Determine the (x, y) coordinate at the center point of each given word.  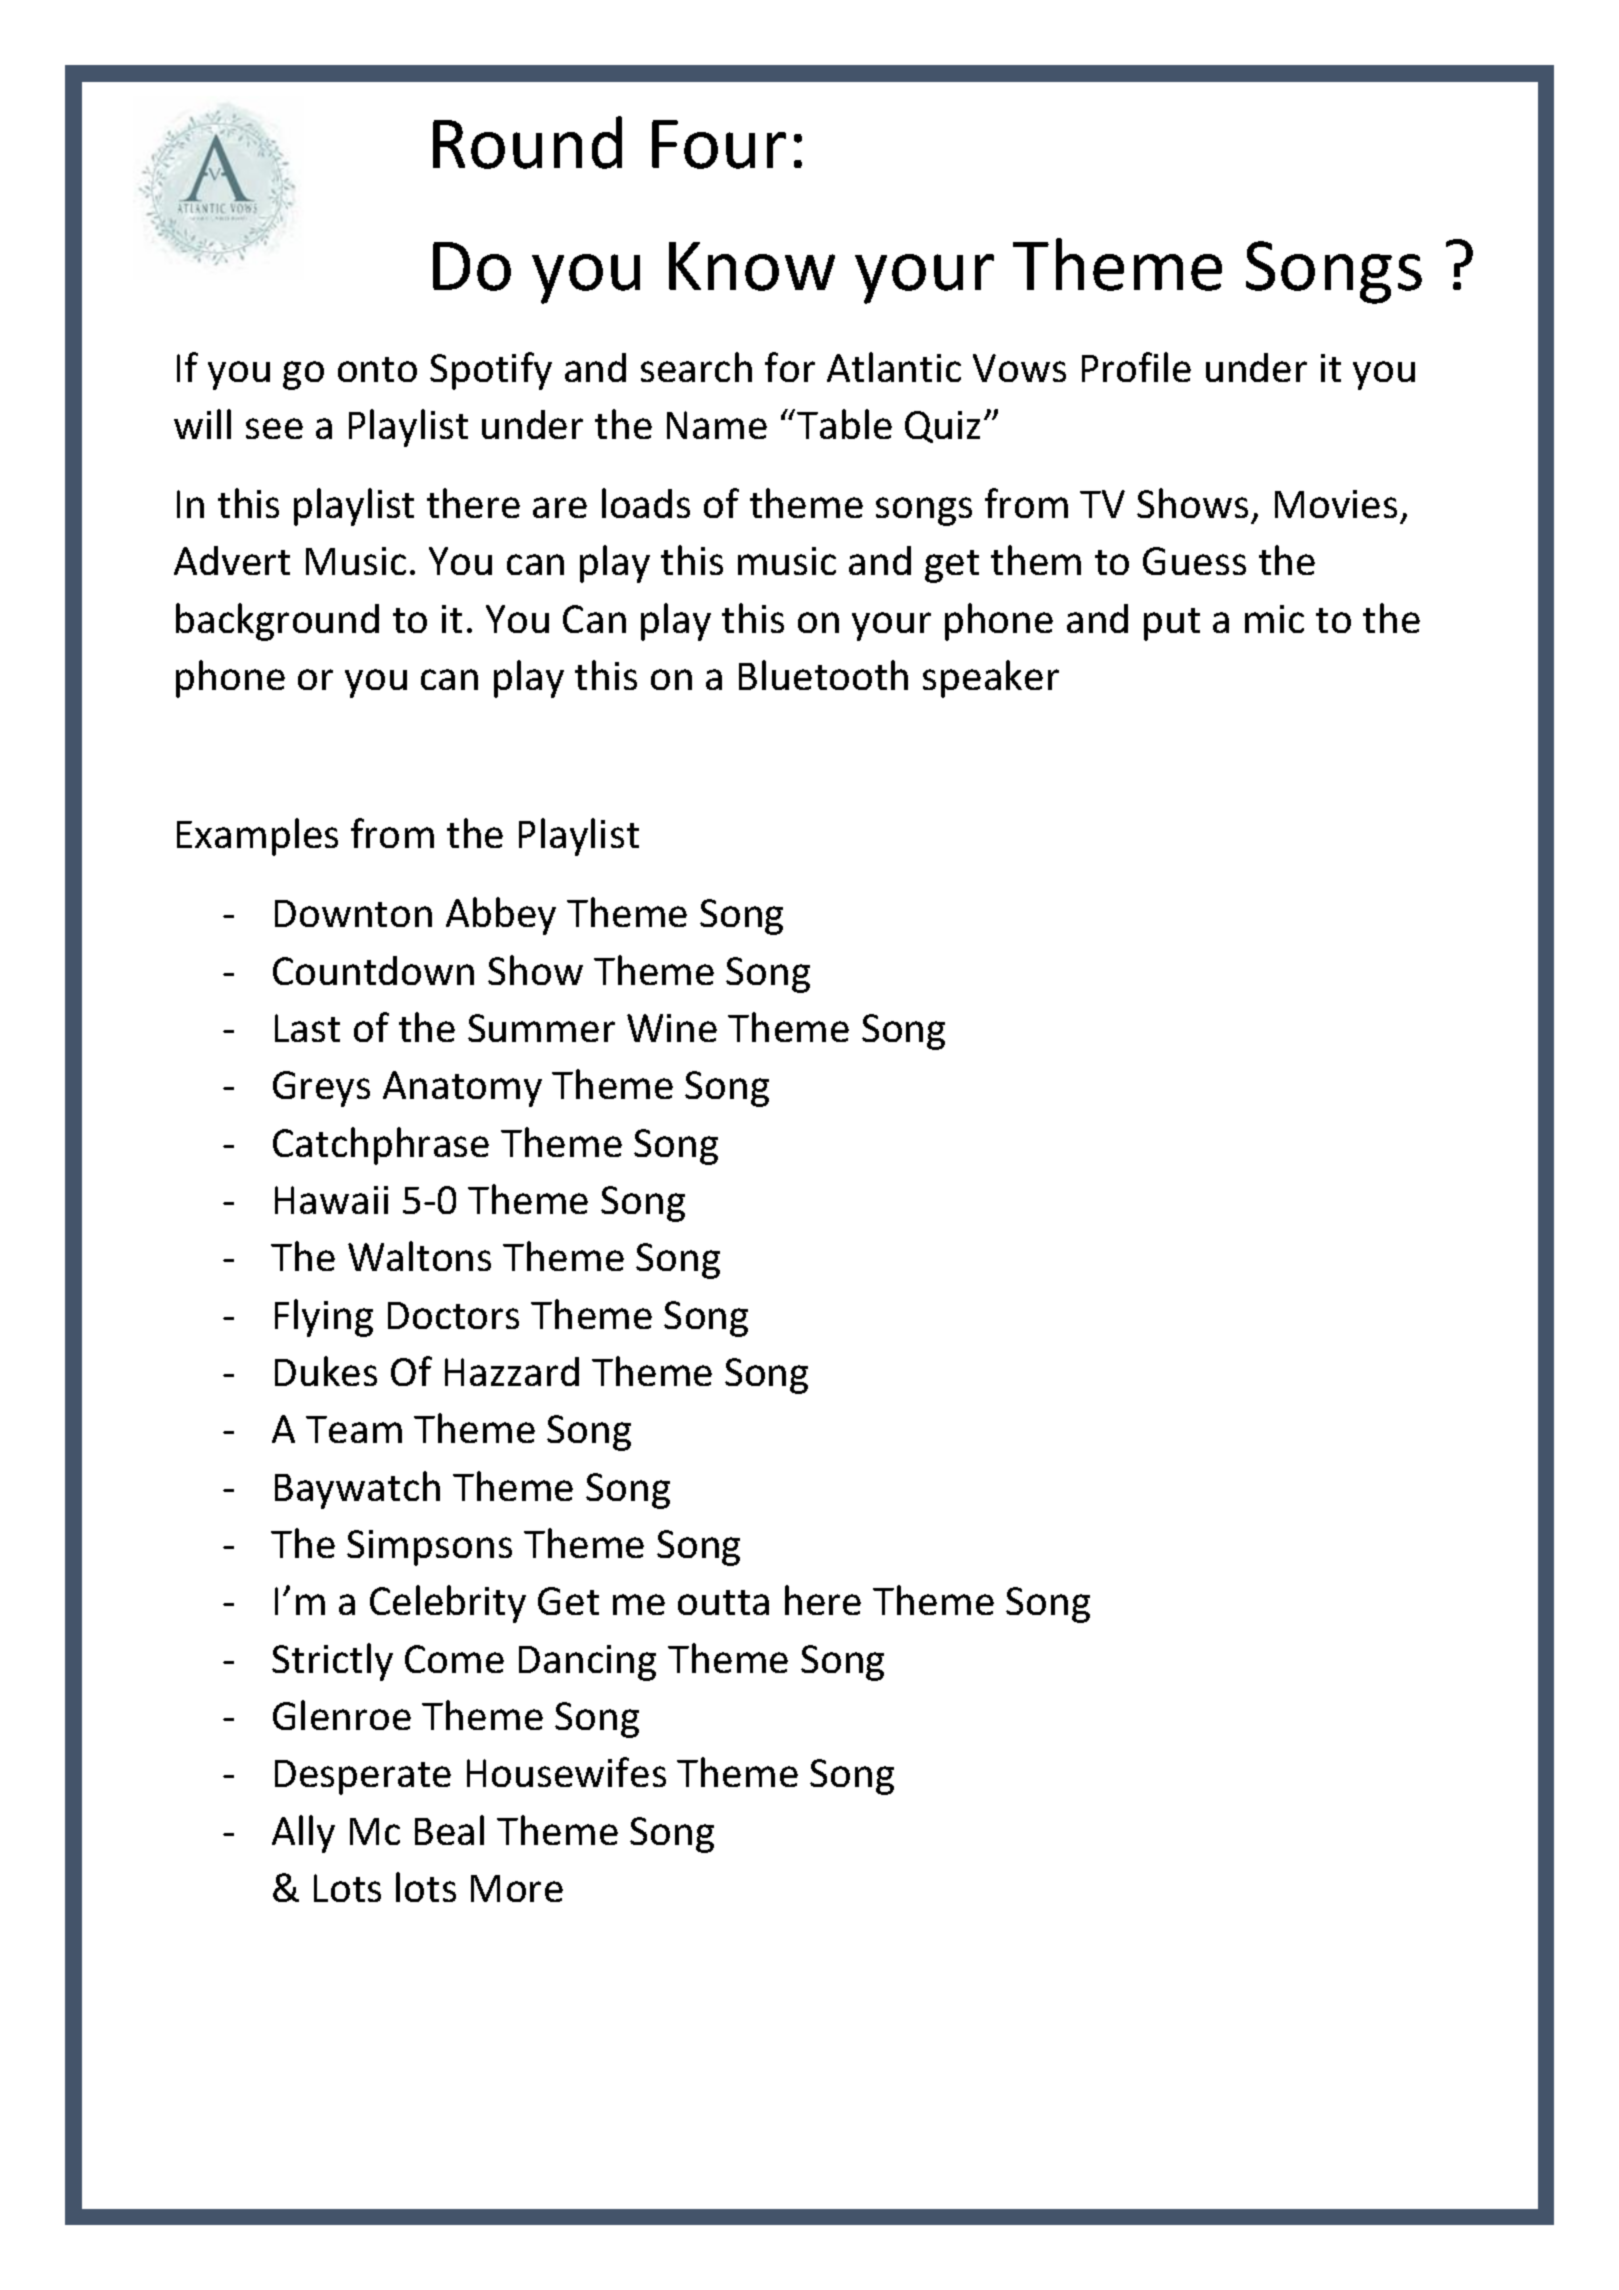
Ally (303, 1834)
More (517, 1888)
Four (719, 144)
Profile (1136, 367)
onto (377, 369)
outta (723, 1602)
